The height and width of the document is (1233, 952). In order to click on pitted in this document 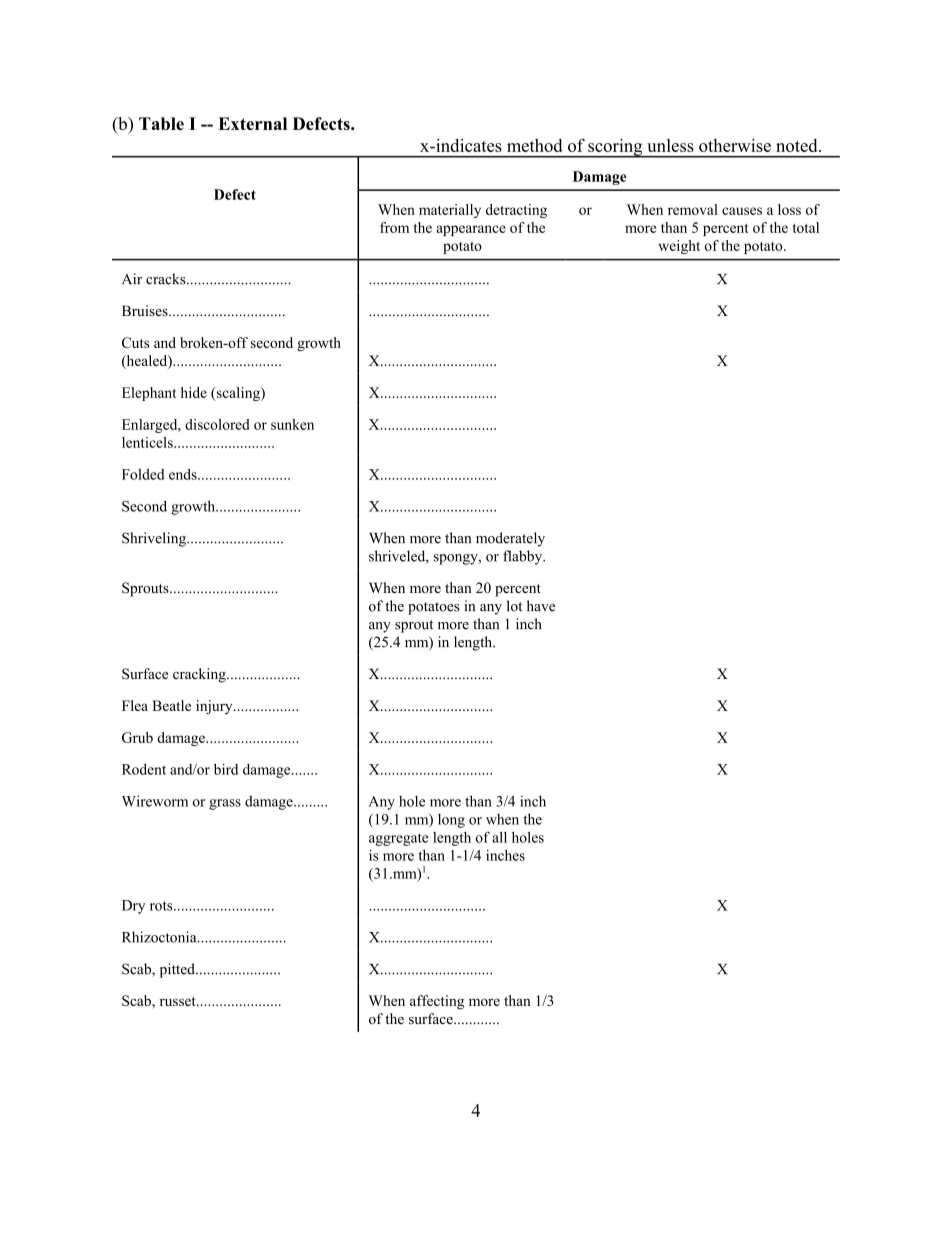, I will do `click(178, 970)`.
